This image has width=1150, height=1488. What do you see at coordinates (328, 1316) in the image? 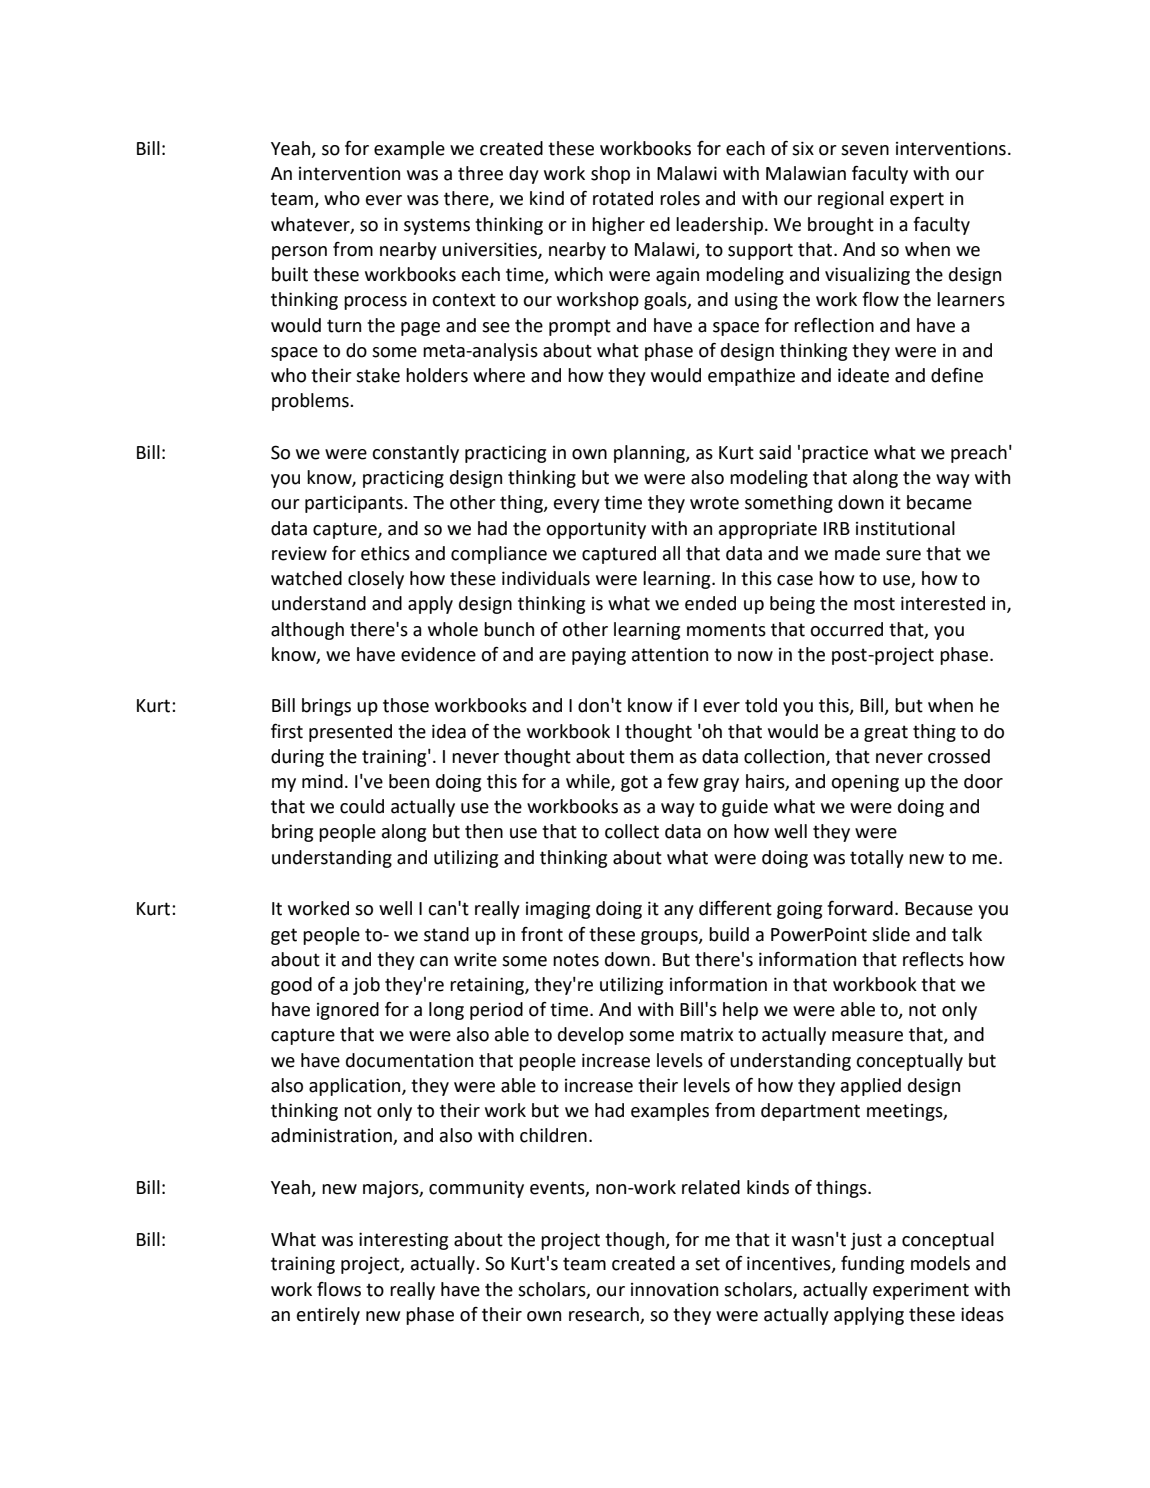
I see `entirely` at bounding box center [328, 1316].
